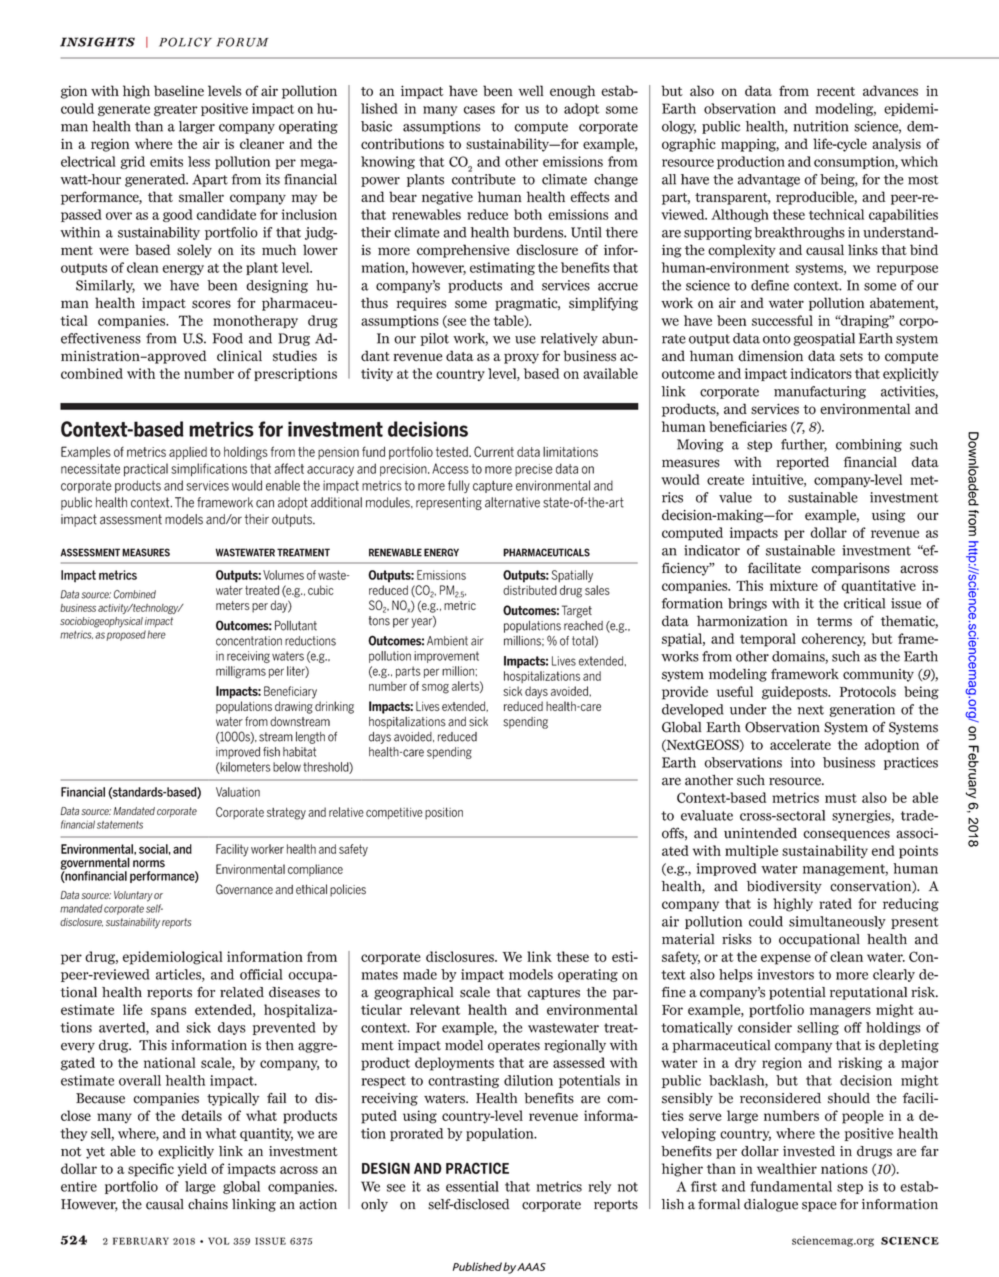 Image resolution: width=999 pixels, height=1277 pixels. I want to click on distributed, so click(530, 590).
